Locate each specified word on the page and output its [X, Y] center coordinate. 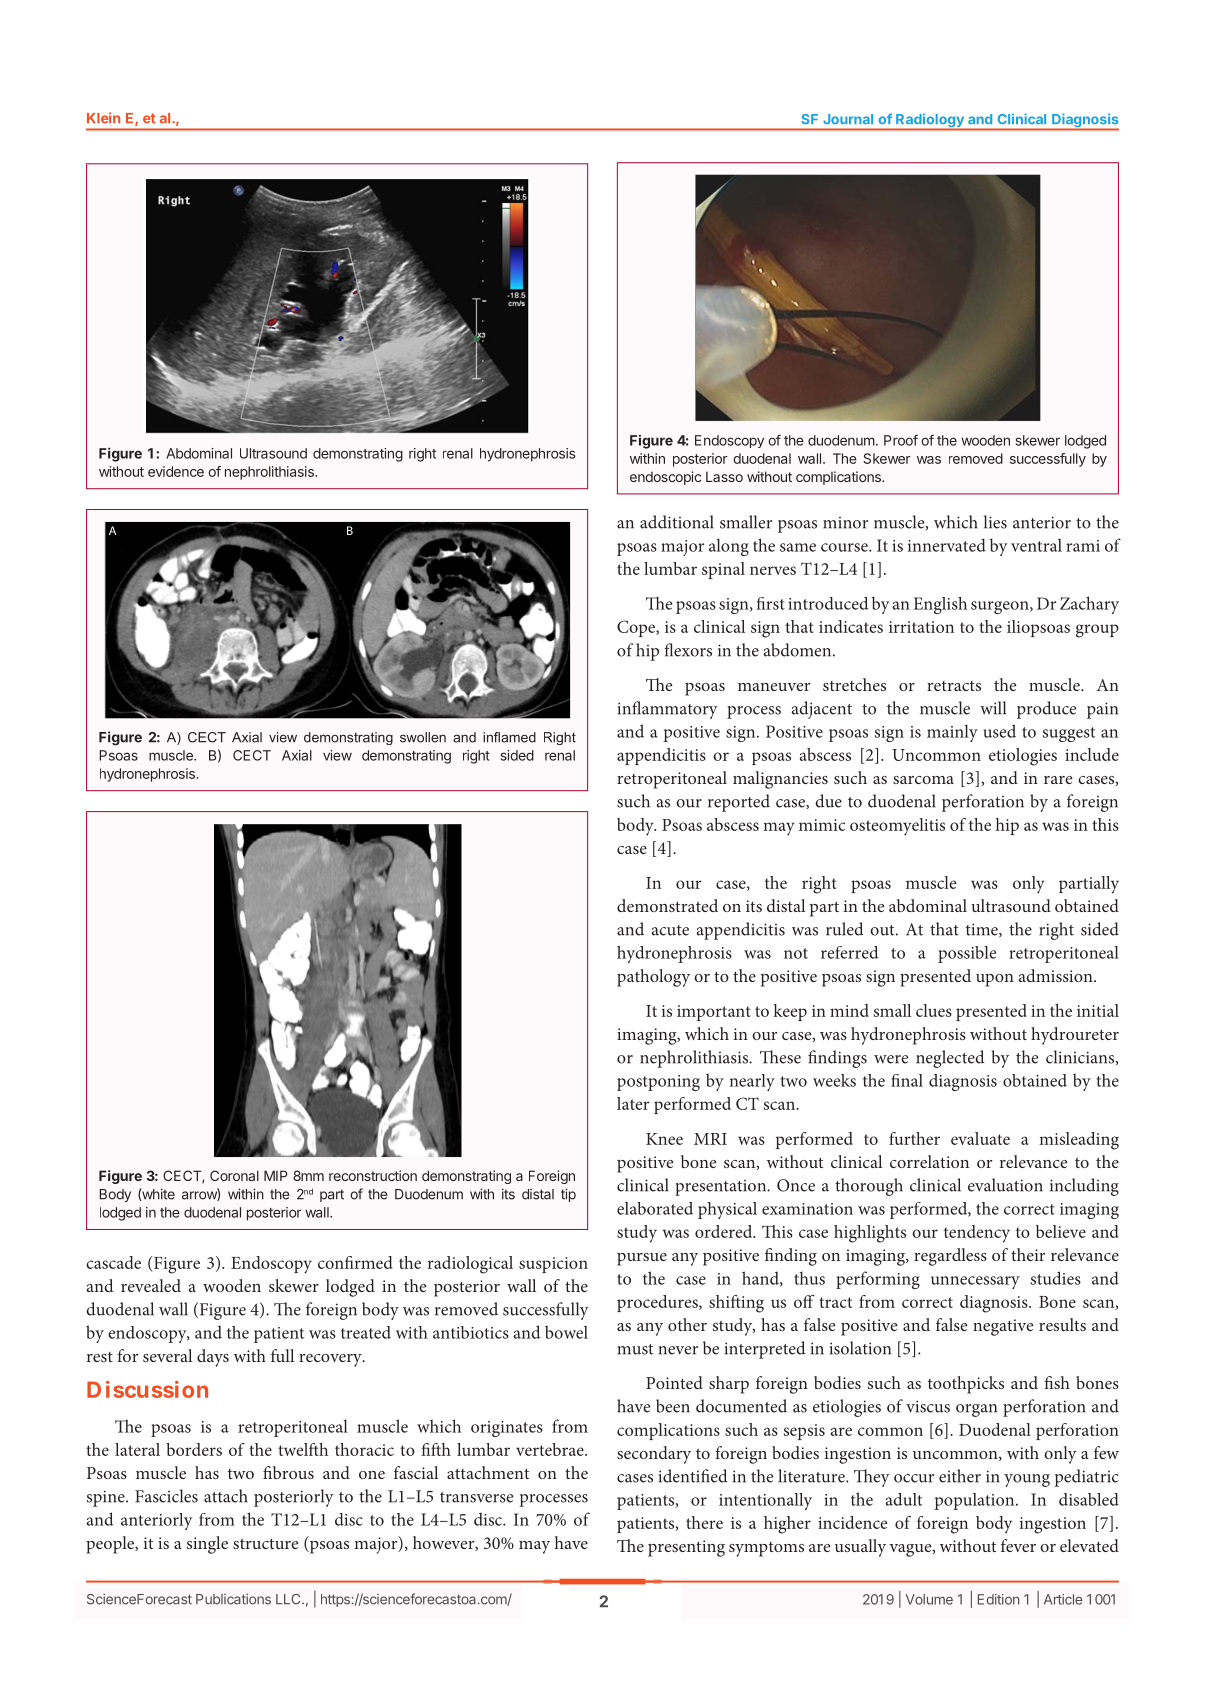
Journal [848, 119]
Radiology [930, 121]
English [940, 605]
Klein [103, 117]
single [207, 1545]
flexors [688, 650]
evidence [176, 471]
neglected [950, 1059]
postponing [658, 1083]
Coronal [234, 1175]
